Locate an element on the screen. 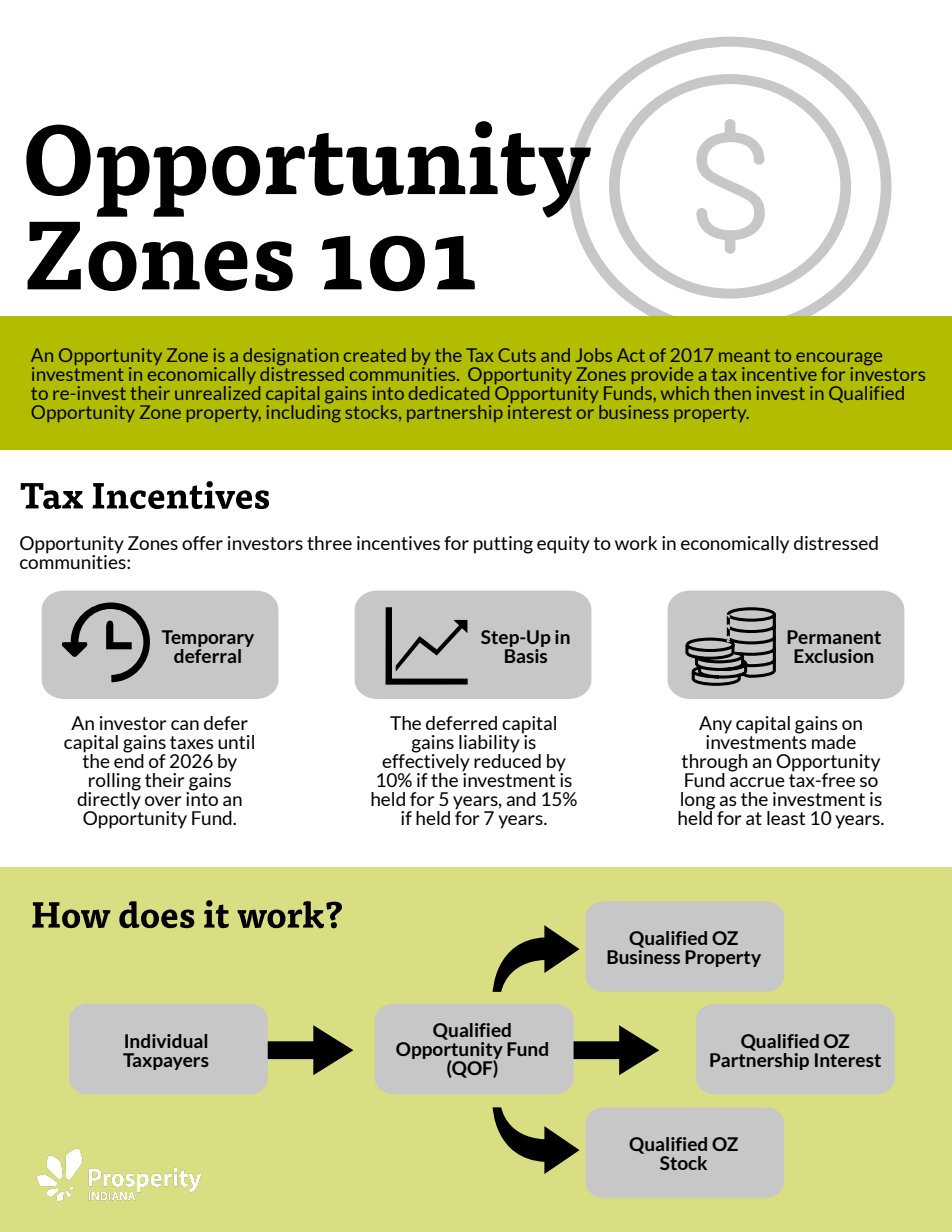  then is located at coordinates (732, 393).
